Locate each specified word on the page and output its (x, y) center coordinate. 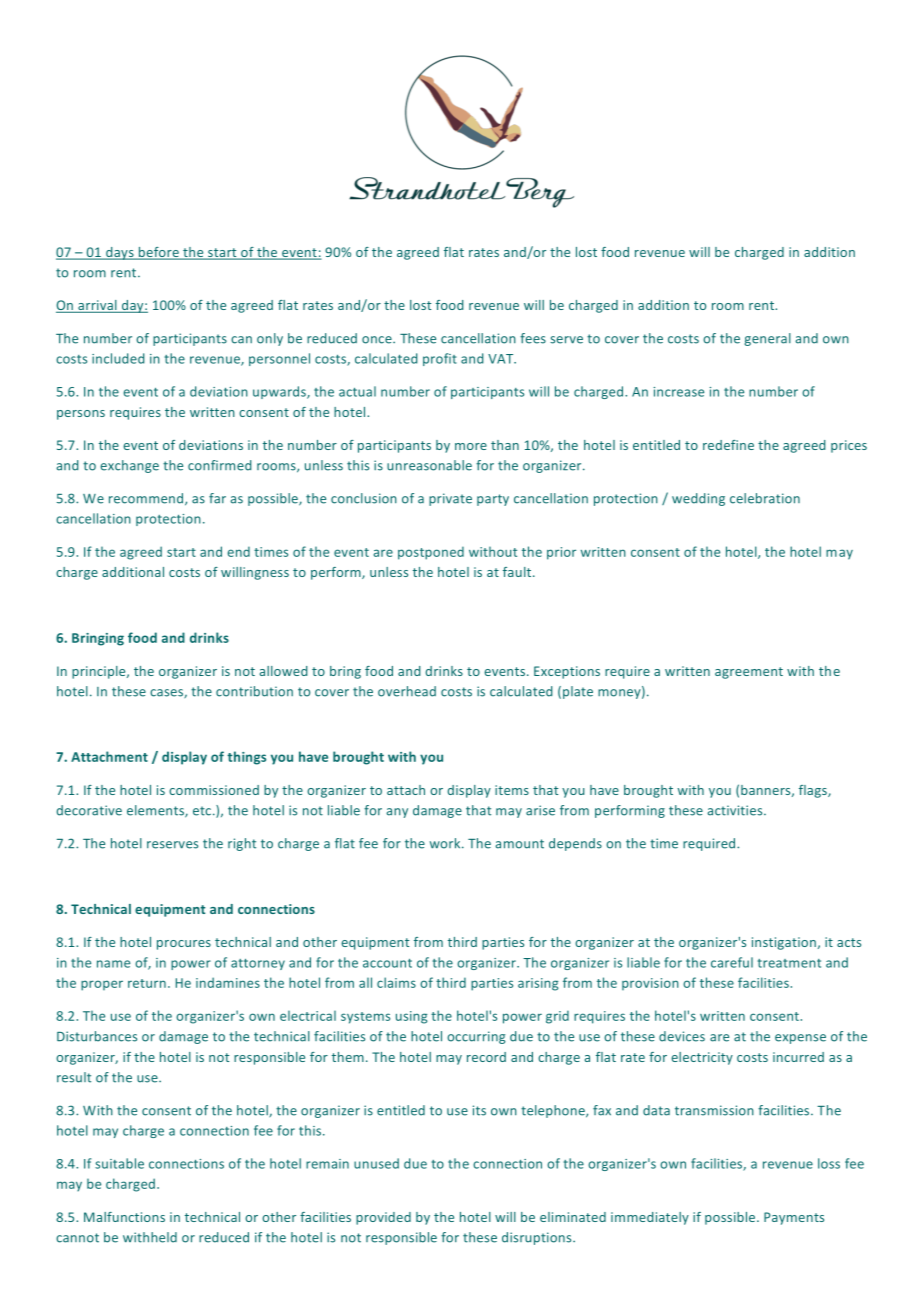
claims (396, 982)
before (159, 253)
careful (732, 962)
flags (814, 791)
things (246, 758)
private (450, 499)
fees (533, 338)
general (767, 339)
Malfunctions (124, 1217)
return (147, 983)
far (217, 498)
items (512, 790)
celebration (765, 498)
